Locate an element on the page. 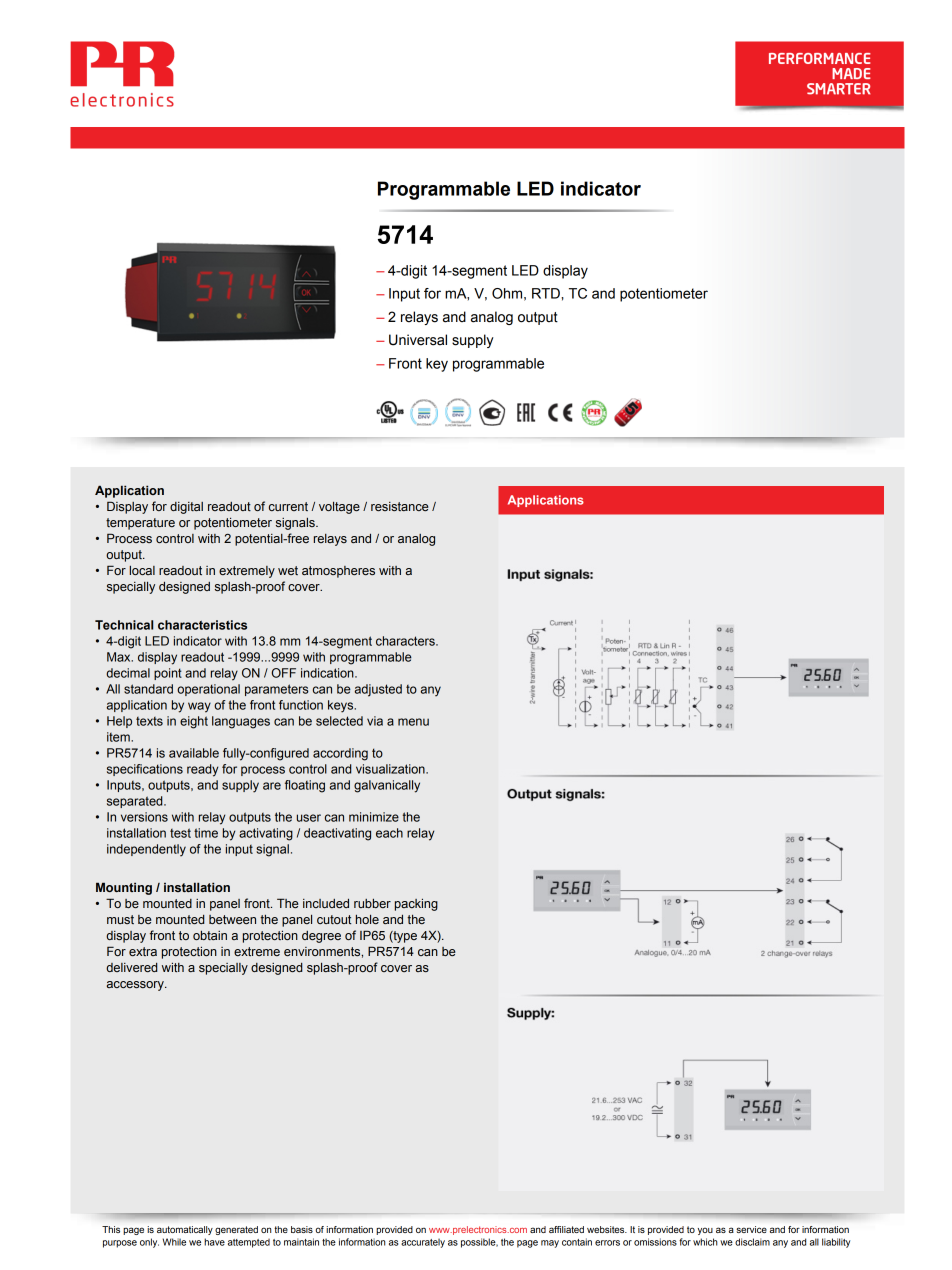 This image has height=1270, width=952. service is located at coordinates (752, 1229).
